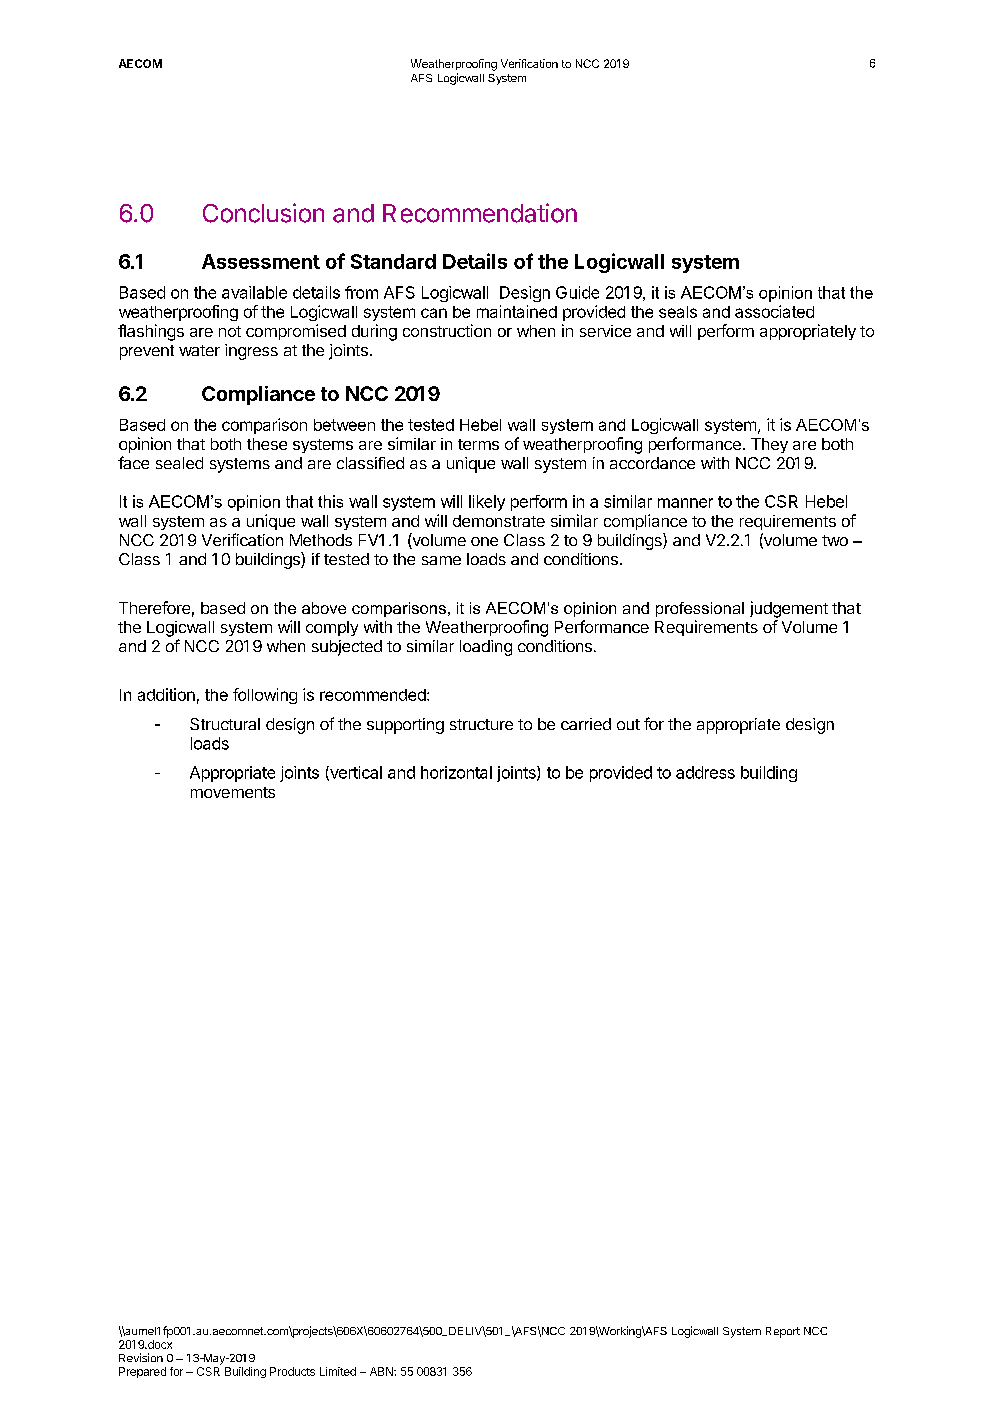 This screenshot has width=996, height=1408. What do you see at coordinates (480, 213) in the screenshot?
I see `Recommendation` at bounding box center [480, 213].
